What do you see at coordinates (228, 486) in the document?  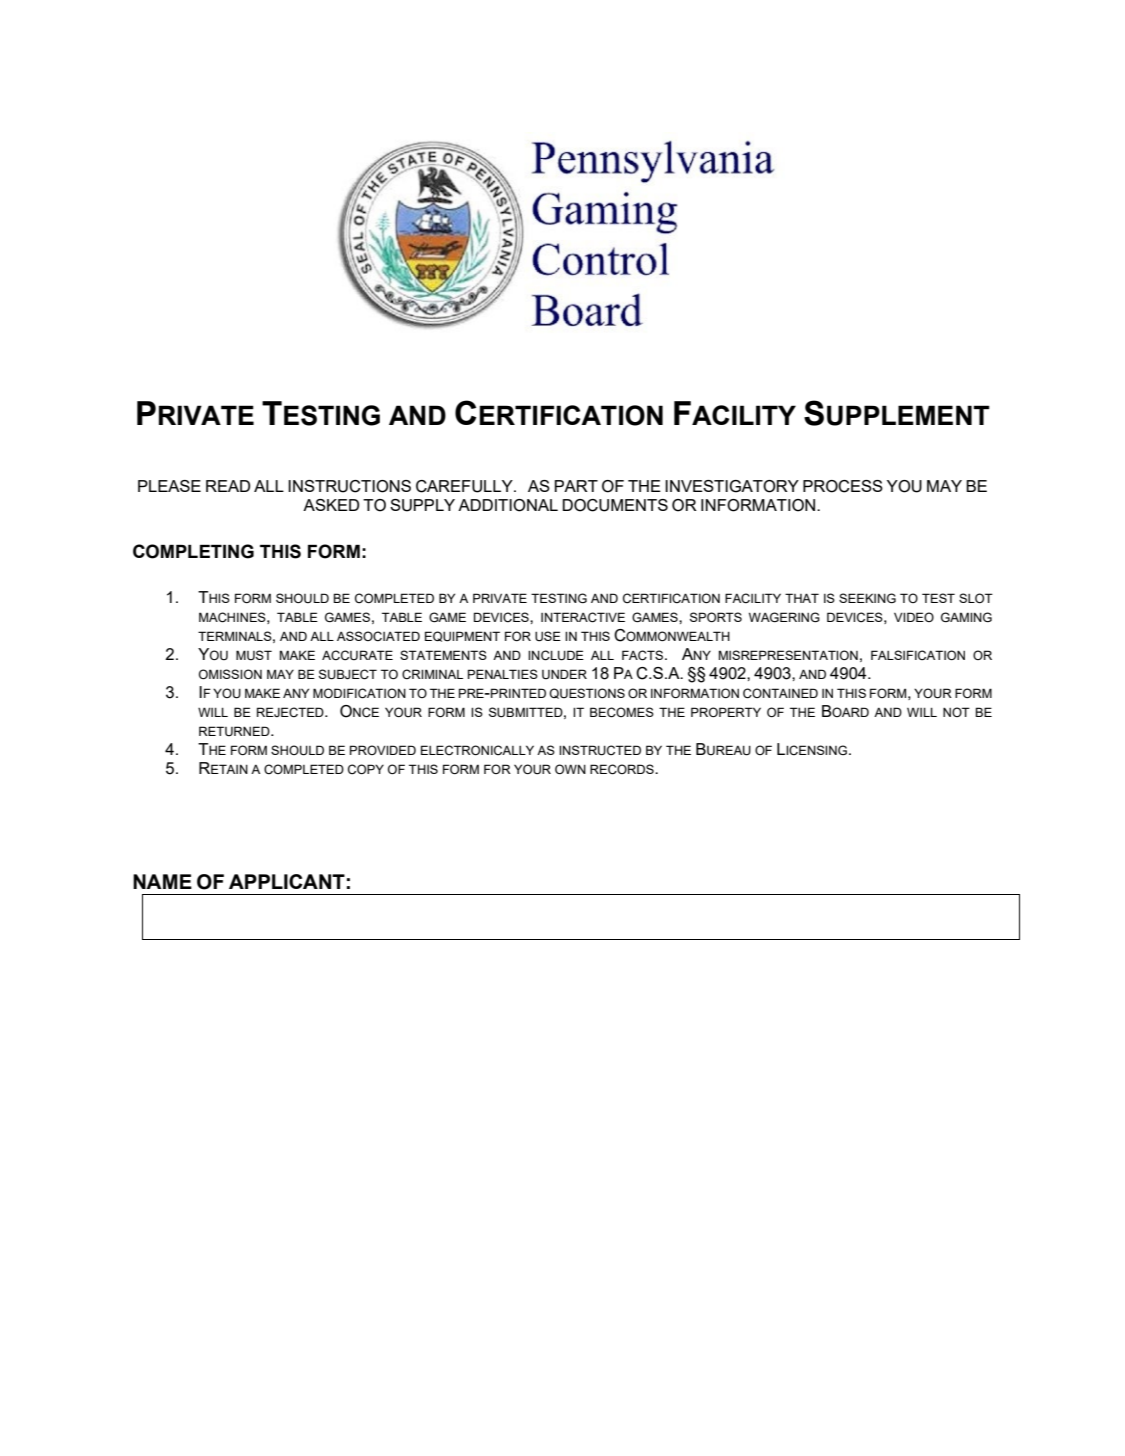 I see `READ` at bounding box center [228, 486].
